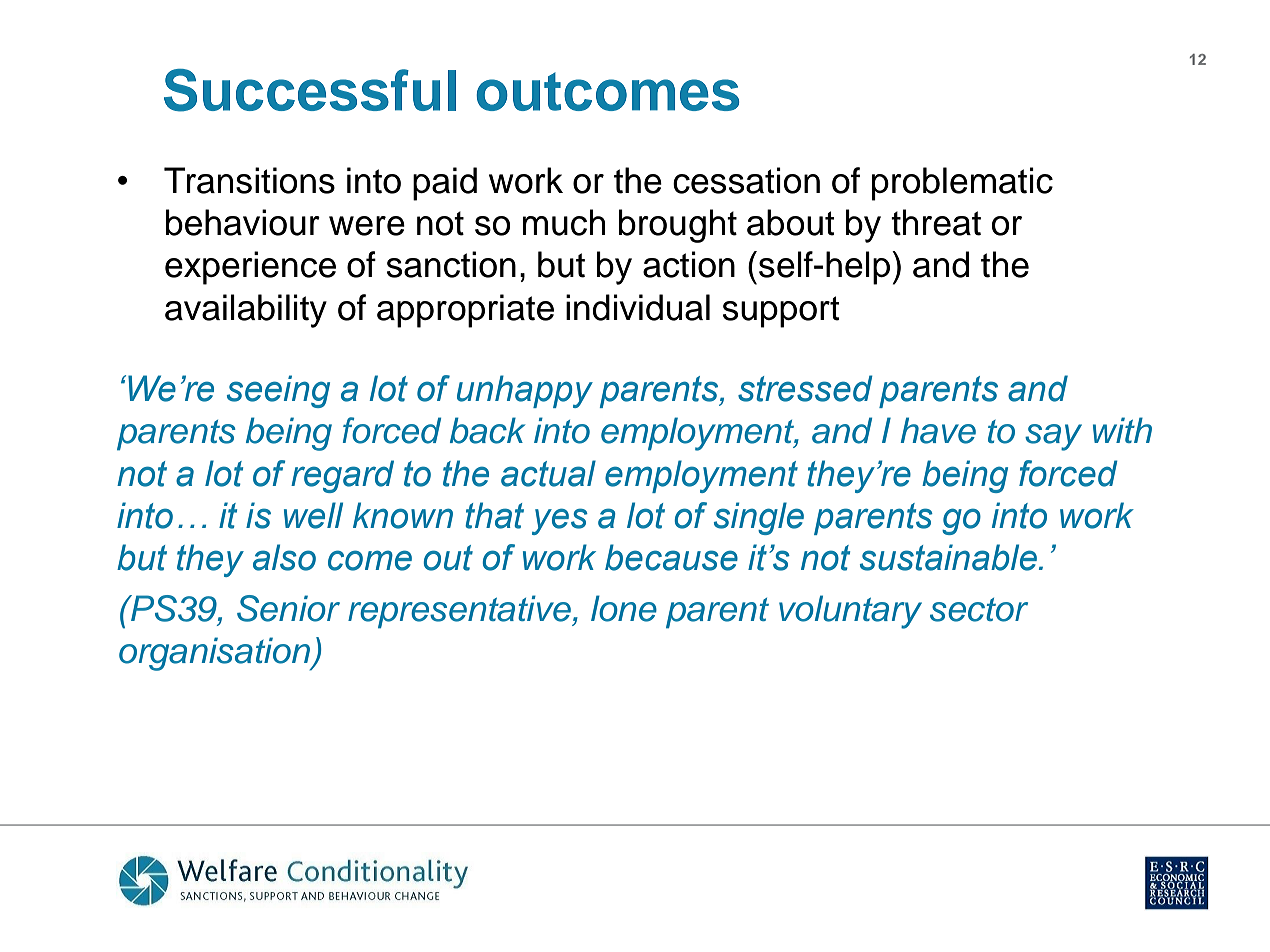 The height and width of the document is (952, 1270). Describe the element at coordinates (805, 388) in the document. I see `stressed` at that location.
